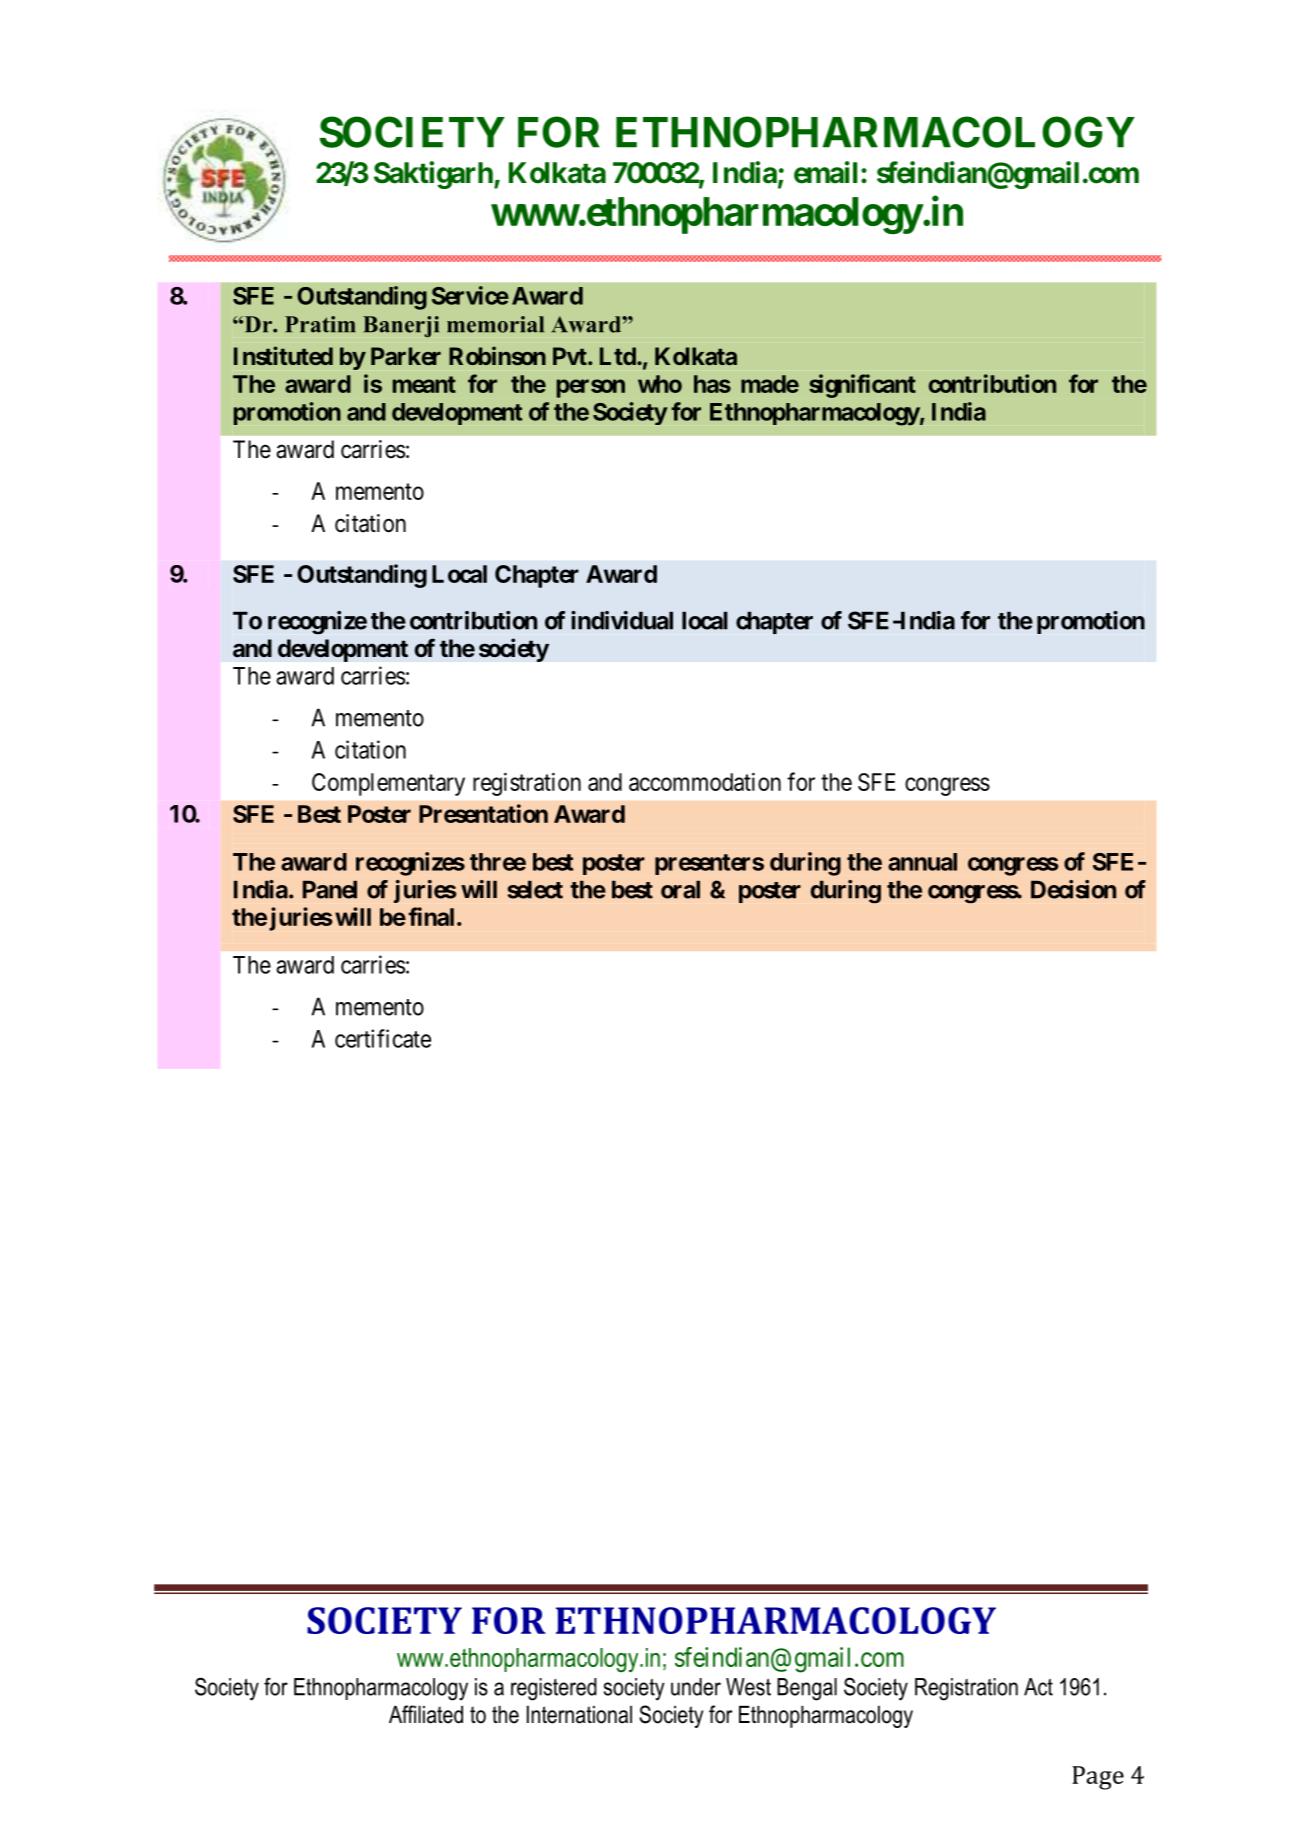 This screenshot has height=1841, width=1302. What do you see at coordinates (535, 890) in the screenshot?
I see `select` at bounding box center [535, 890].
